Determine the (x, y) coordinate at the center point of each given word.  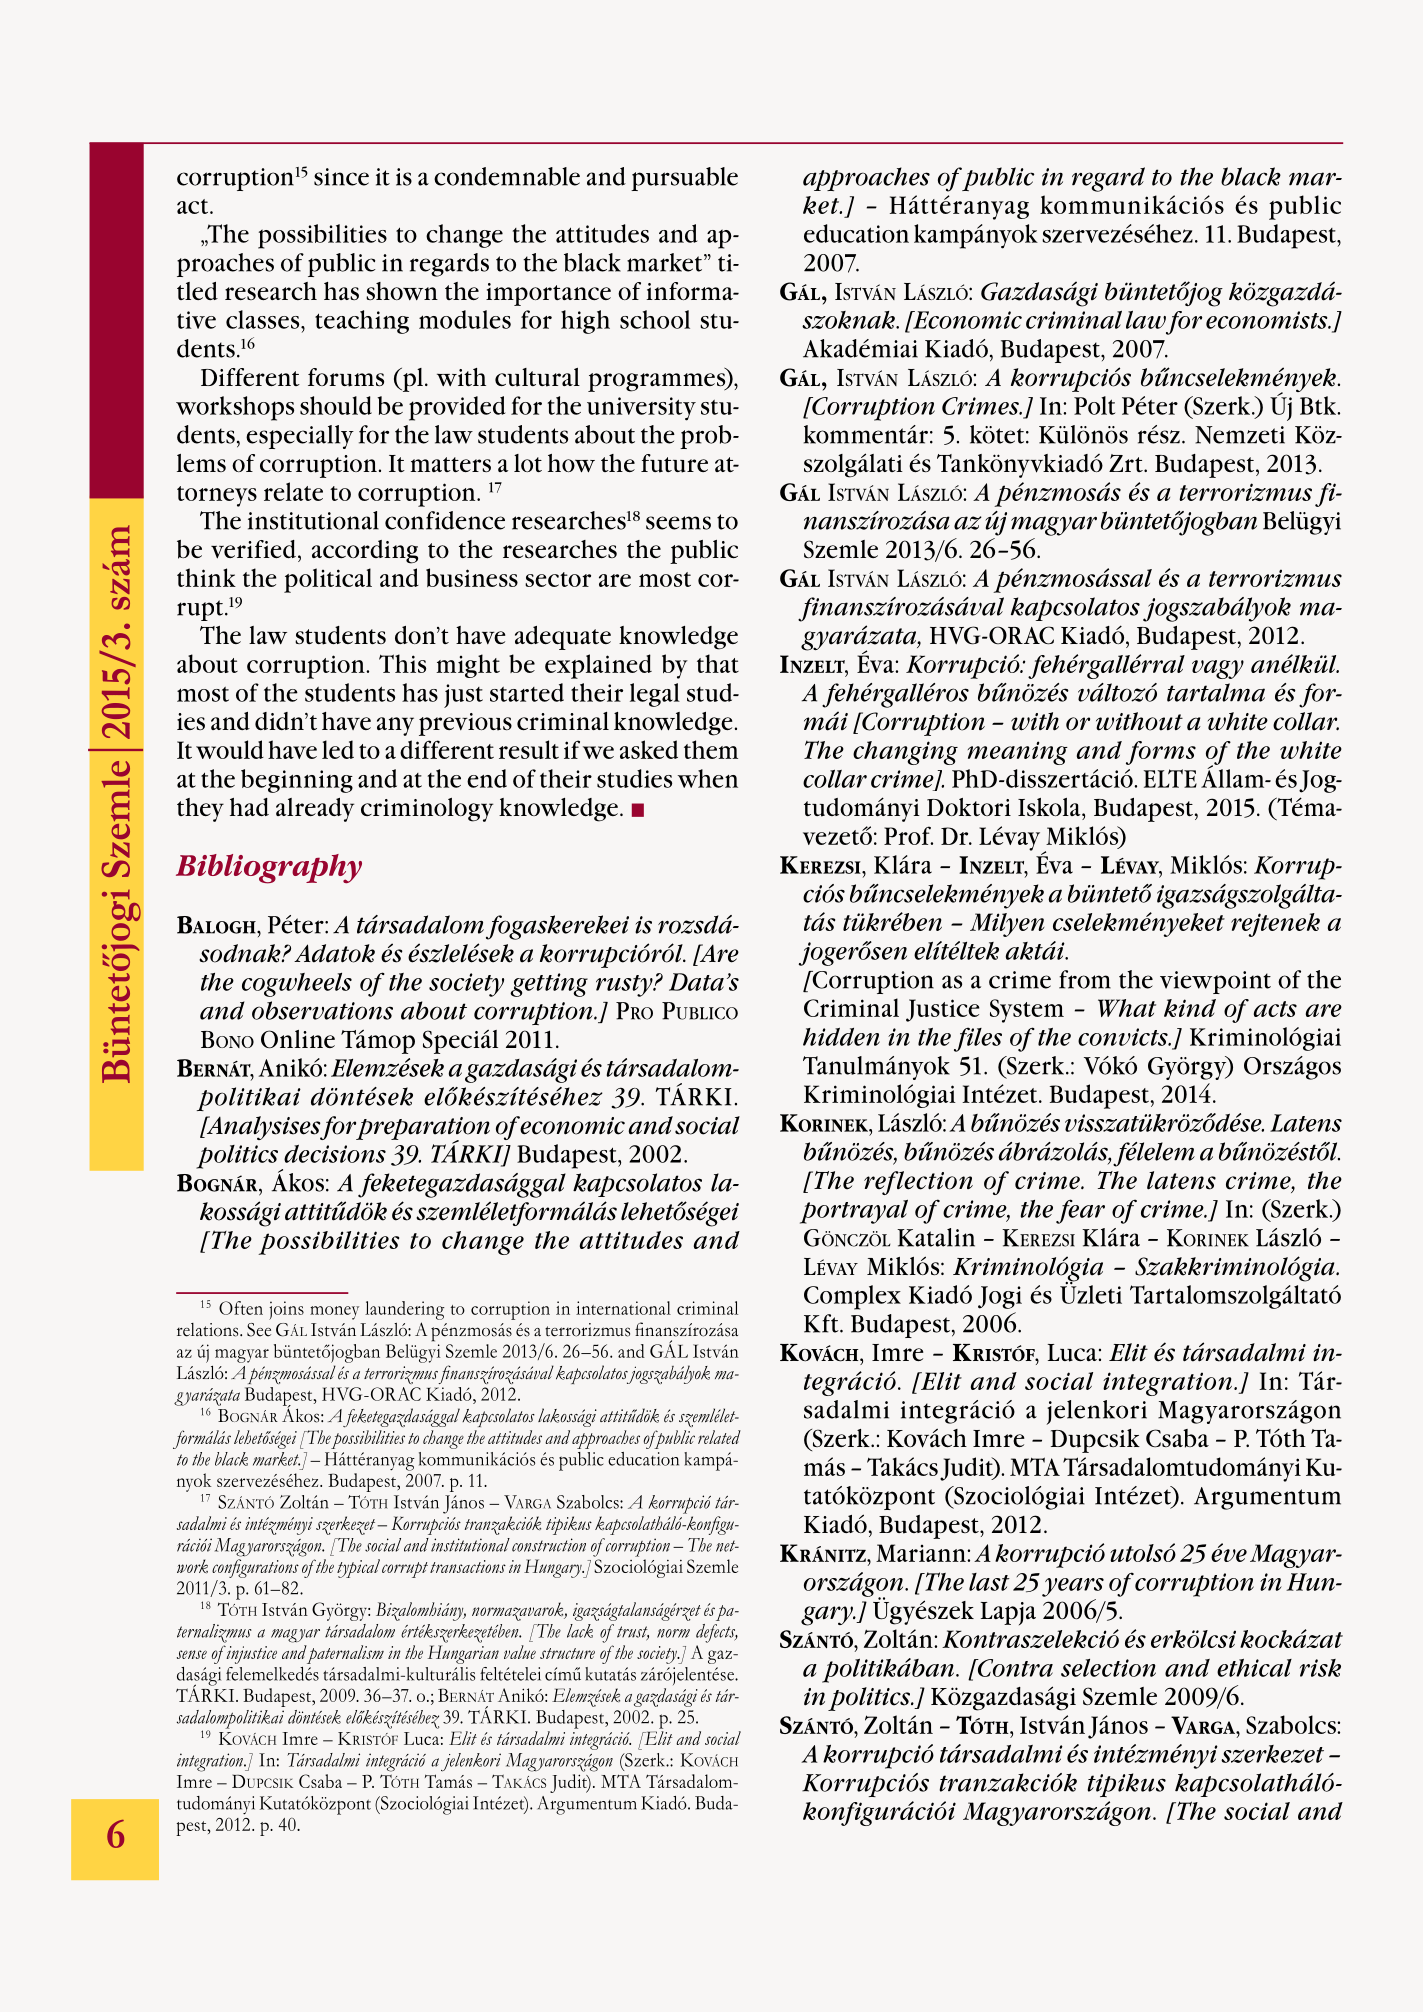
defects (717, 1633)
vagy (1218, 669)
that (718, 663)
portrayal (854, 1211)
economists (1268, 320)
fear (1080, 1211)
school (655, 319)
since (341, 177)
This (402, 663)
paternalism (345, 1654)
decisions (335, 1154)
